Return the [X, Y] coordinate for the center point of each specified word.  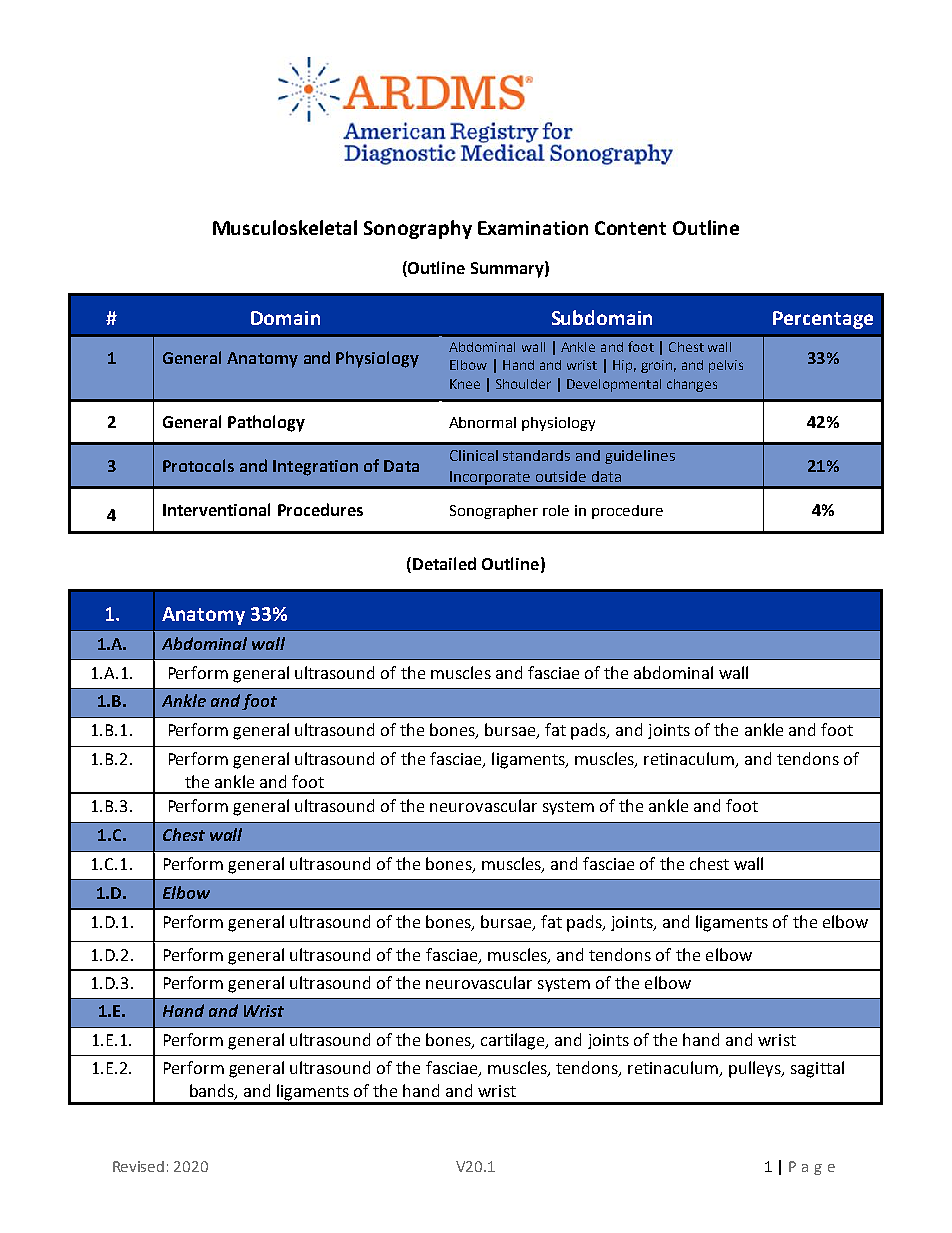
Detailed [444, 563]
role [556, 510]
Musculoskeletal [285, 227]
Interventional [216, 509]
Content [630, 228]
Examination [533, 228]
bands [213, 1092]
